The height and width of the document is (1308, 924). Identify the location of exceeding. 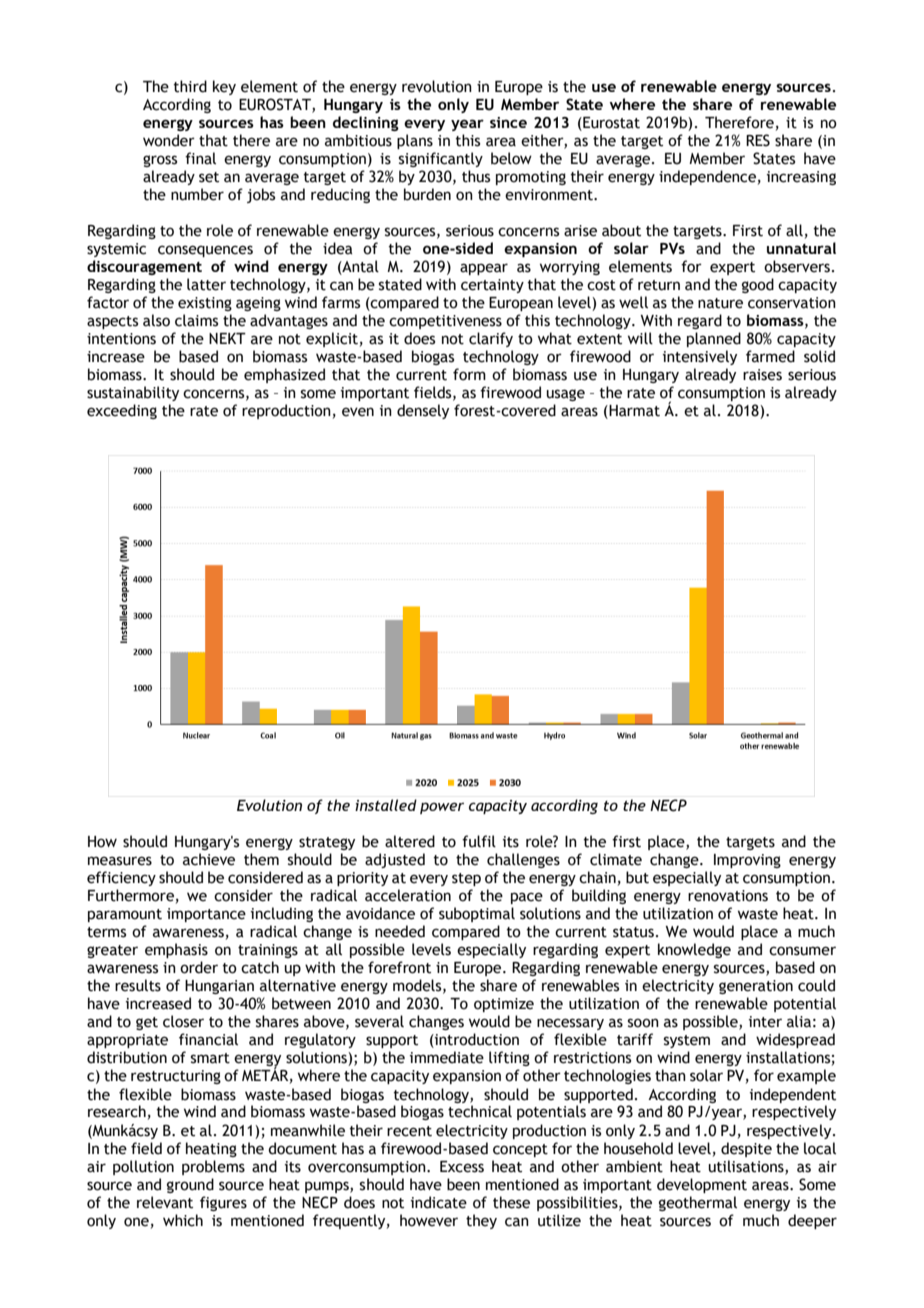
(122, 411).
